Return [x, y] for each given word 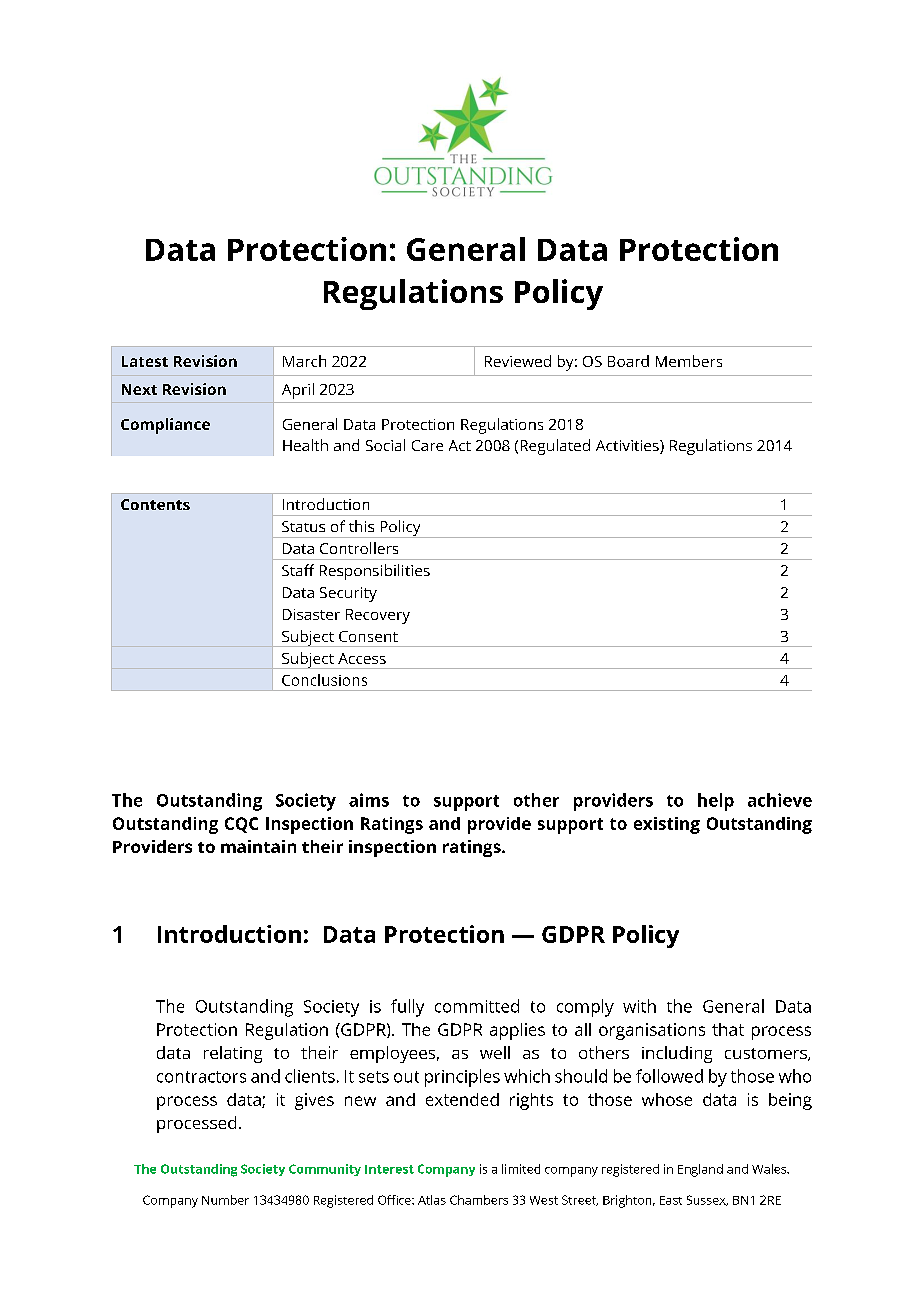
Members [689, 361]
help [716, 802]
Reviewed [518, 361]
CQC [241, 825]
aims [369, 800]
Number [225, 1200]
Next [139, 389]
